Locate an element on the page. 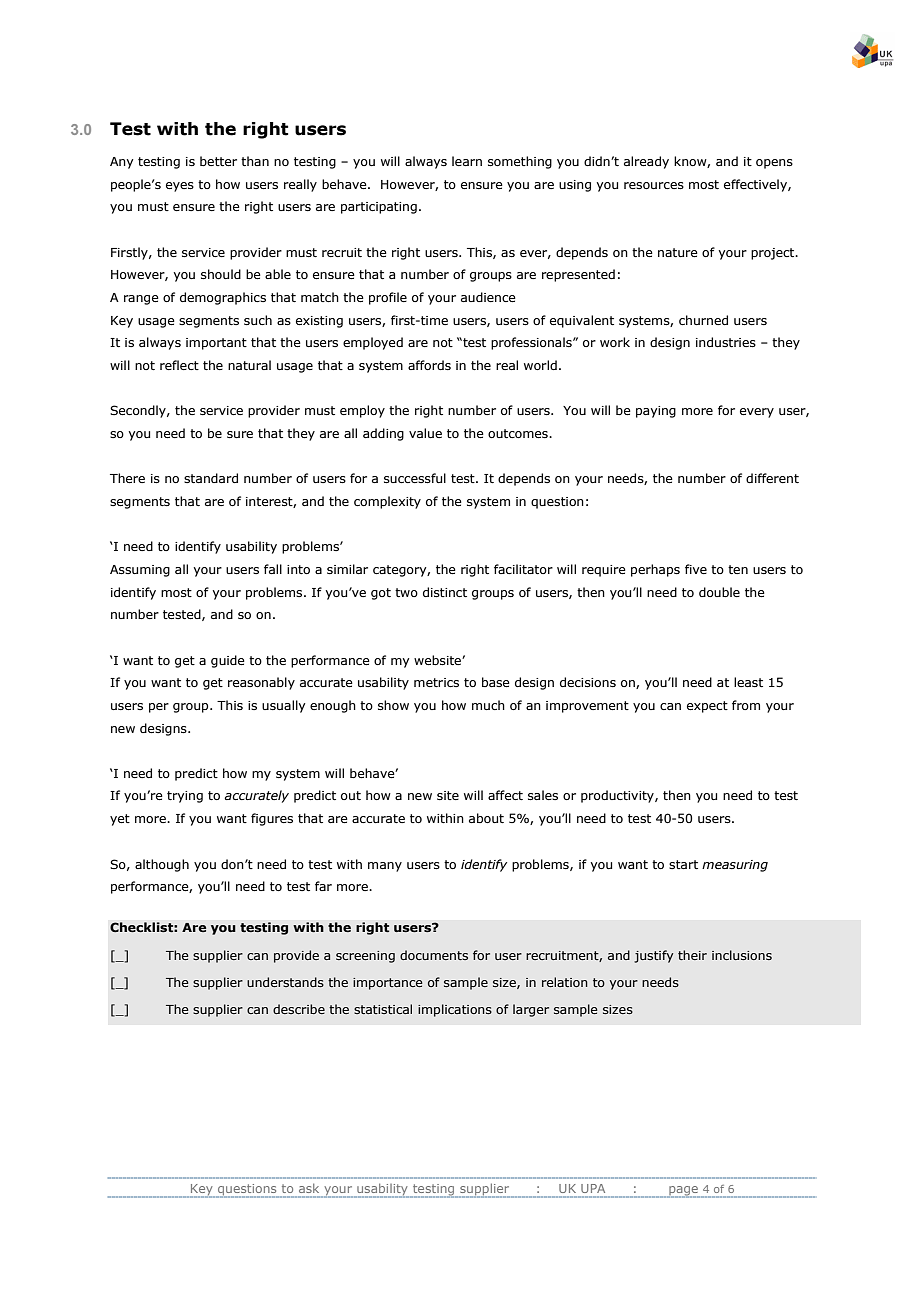 The height and width of the image is (1308, 924). resources is located at coordinates (654, 185).
